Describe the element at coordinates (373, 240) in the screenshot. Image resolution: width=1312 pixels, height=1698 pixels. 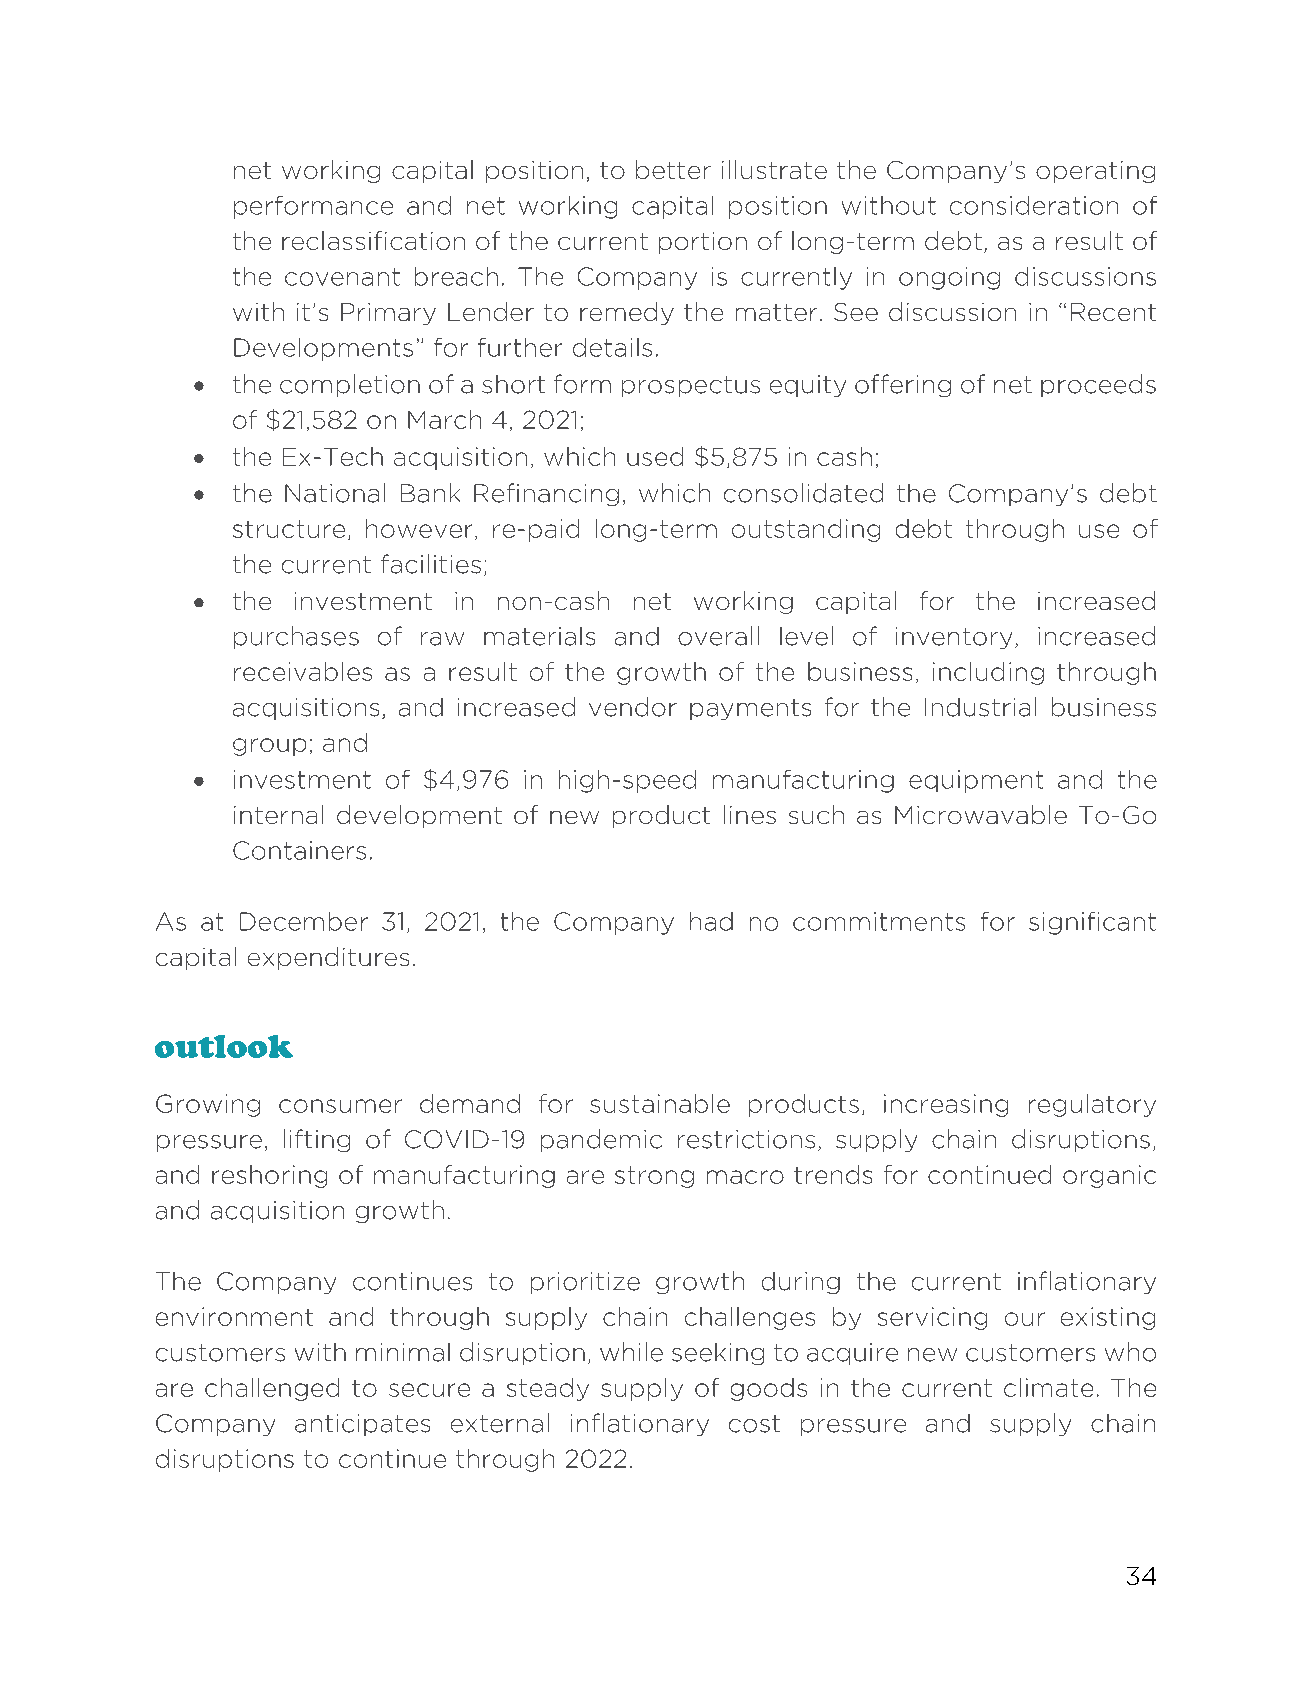
I see `reclassification` at that location.
